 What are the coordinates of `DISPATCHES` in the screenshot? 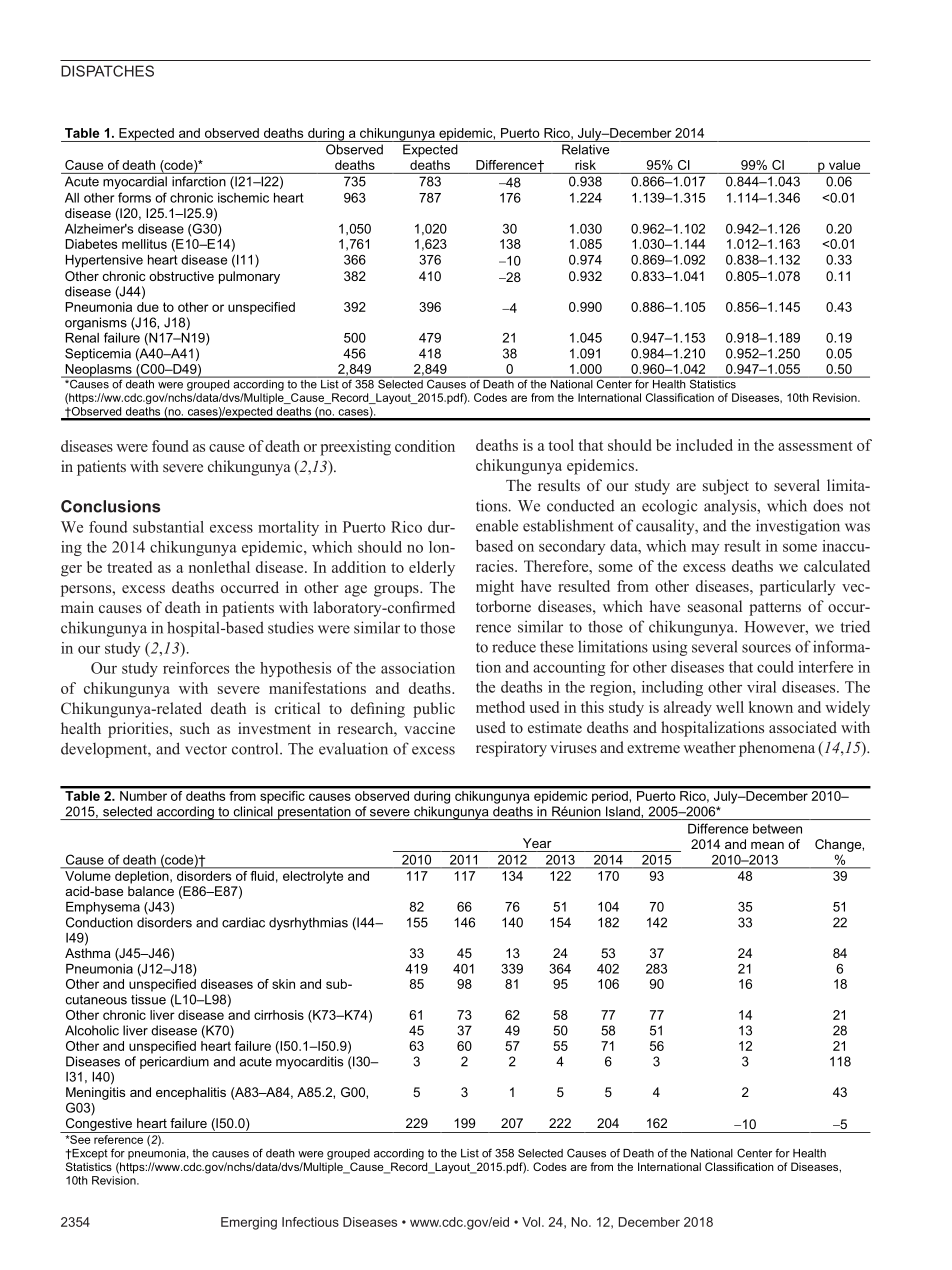 It's located at (107, 71).
